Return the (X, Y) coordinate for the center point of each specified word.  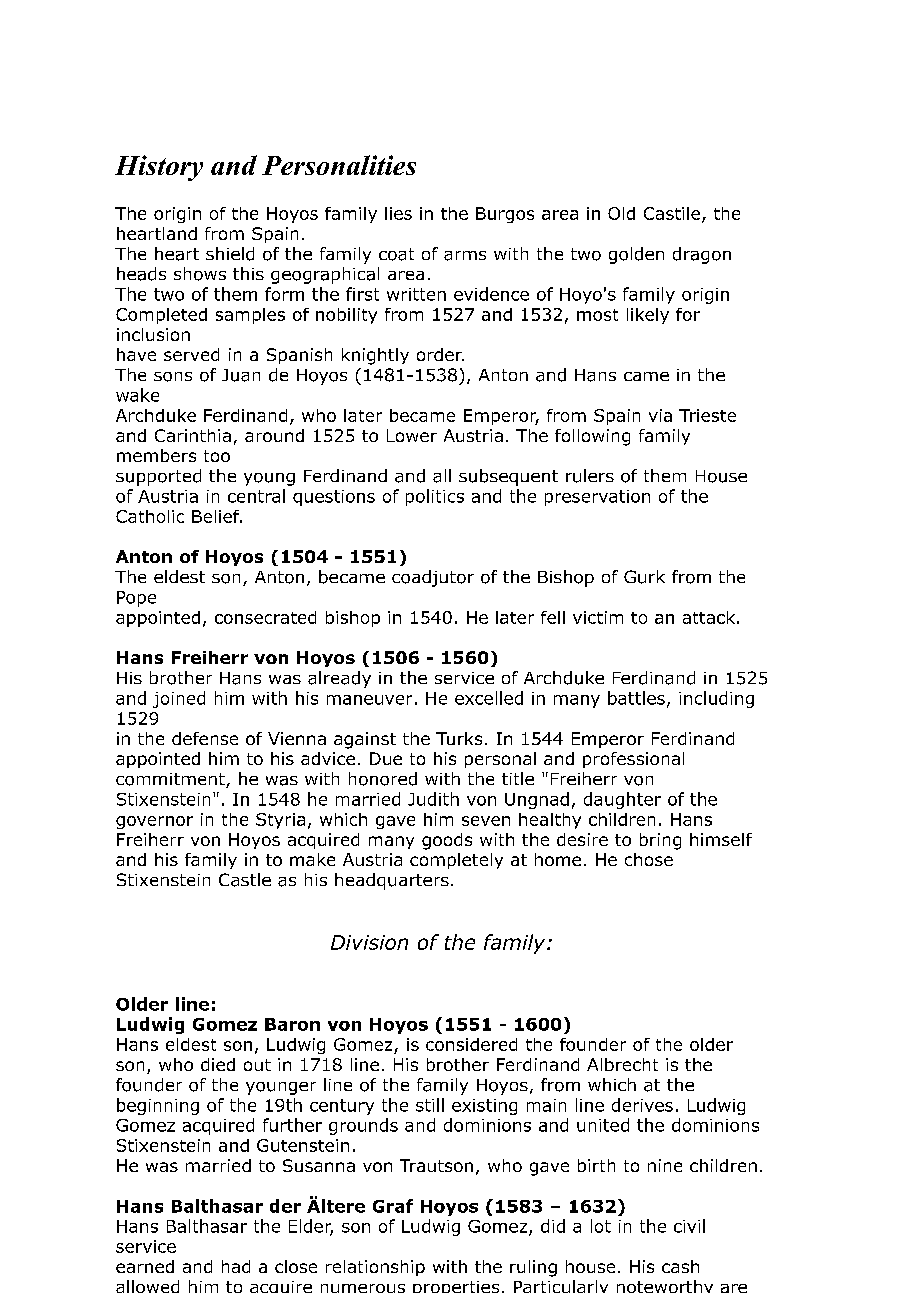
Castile (672, 213)
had (236, 1266)
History (159, 168)
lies (398, 213)
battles (636, 698)
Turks (459, 738)
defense (205, 738)
